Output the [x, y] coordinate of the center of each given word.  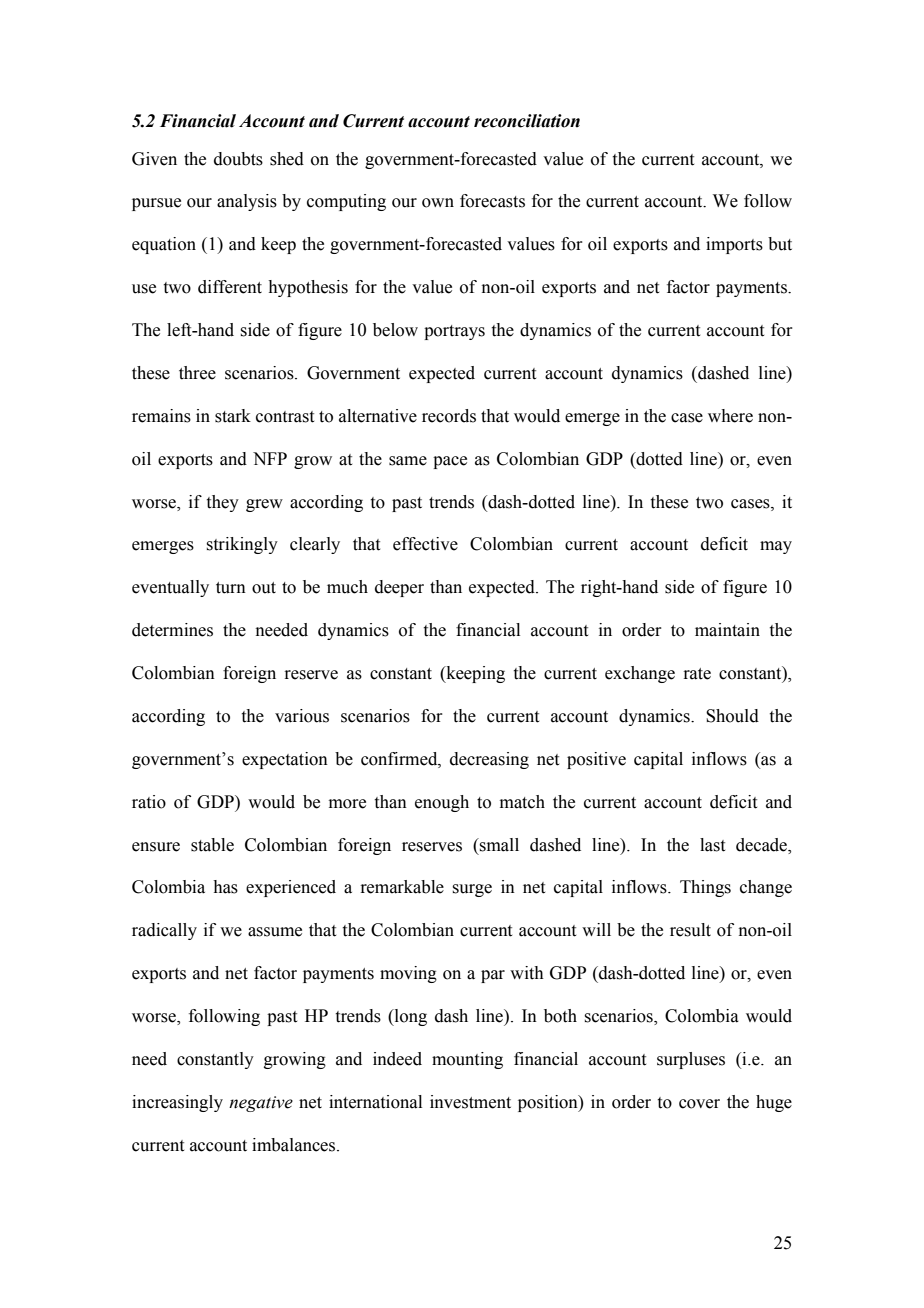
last [712, 845]
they [223, 503]
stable [212, 845]
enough [442, 803]
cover [699, 1104]
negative [261, 1104]
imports [734, 245]
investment [470, 1102]
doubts [238, 159]
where [730, 416]
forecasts [492, 201]
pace [450, 462]
